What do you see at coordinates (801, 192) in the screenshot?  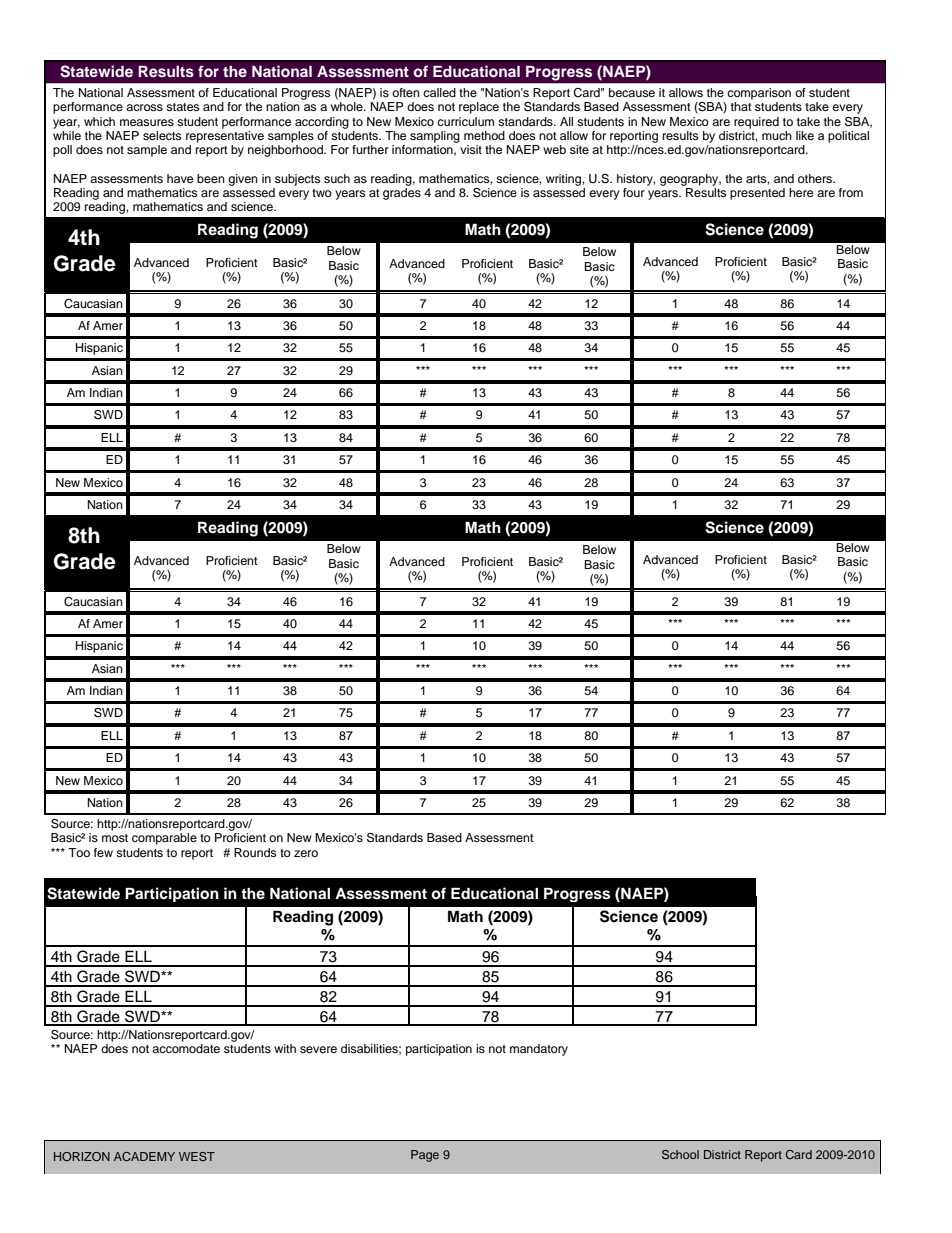 I see `here` at bounding box center [801, 192].
